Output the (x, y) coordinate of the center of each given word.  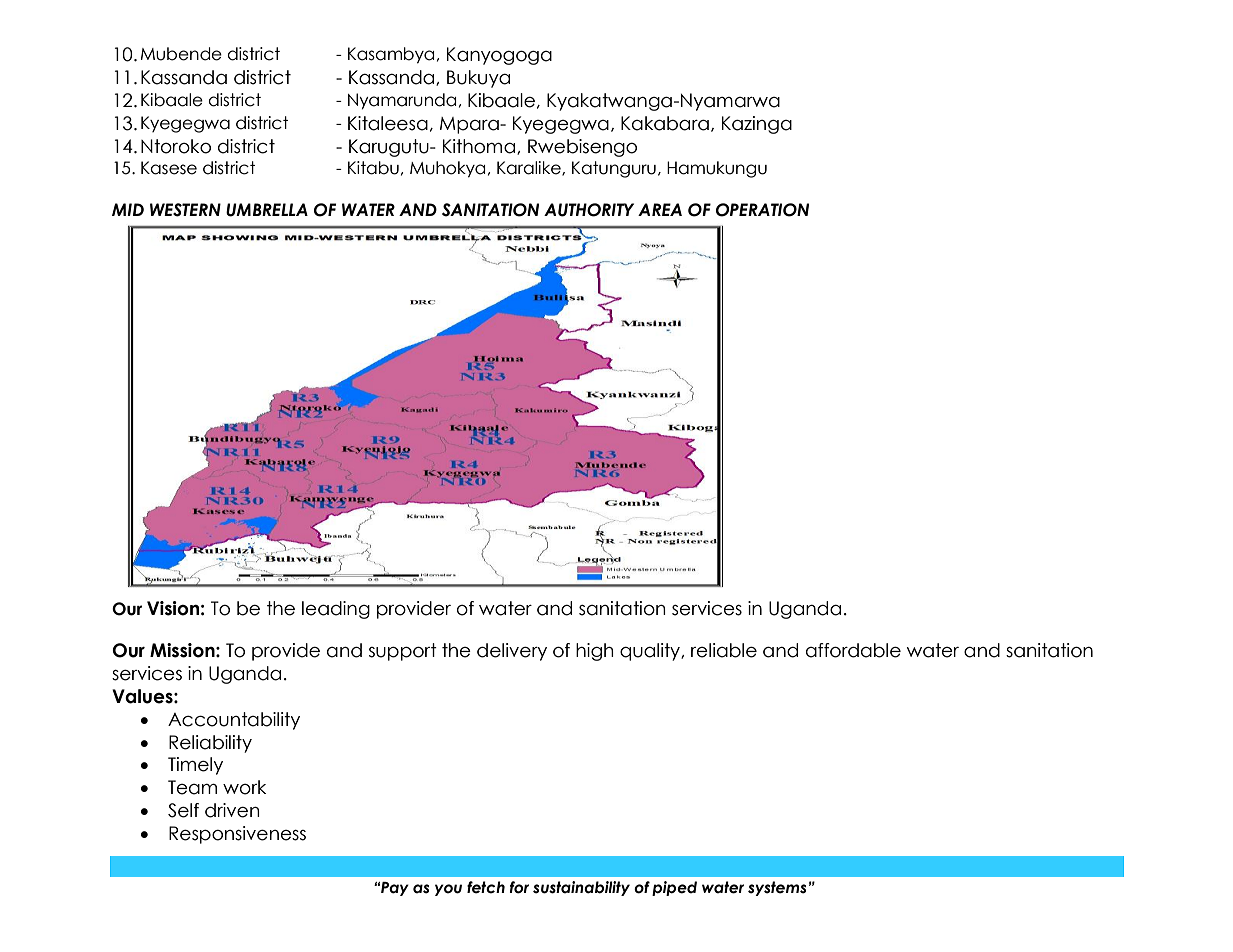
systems (777, 888)
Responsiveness (237, 835)
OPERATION (762, 210)
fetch (486, 887)
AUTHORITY (589, 210)
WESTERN (185, 210)
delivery (512, 652)
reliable (724, 650)
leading (336, 610)
